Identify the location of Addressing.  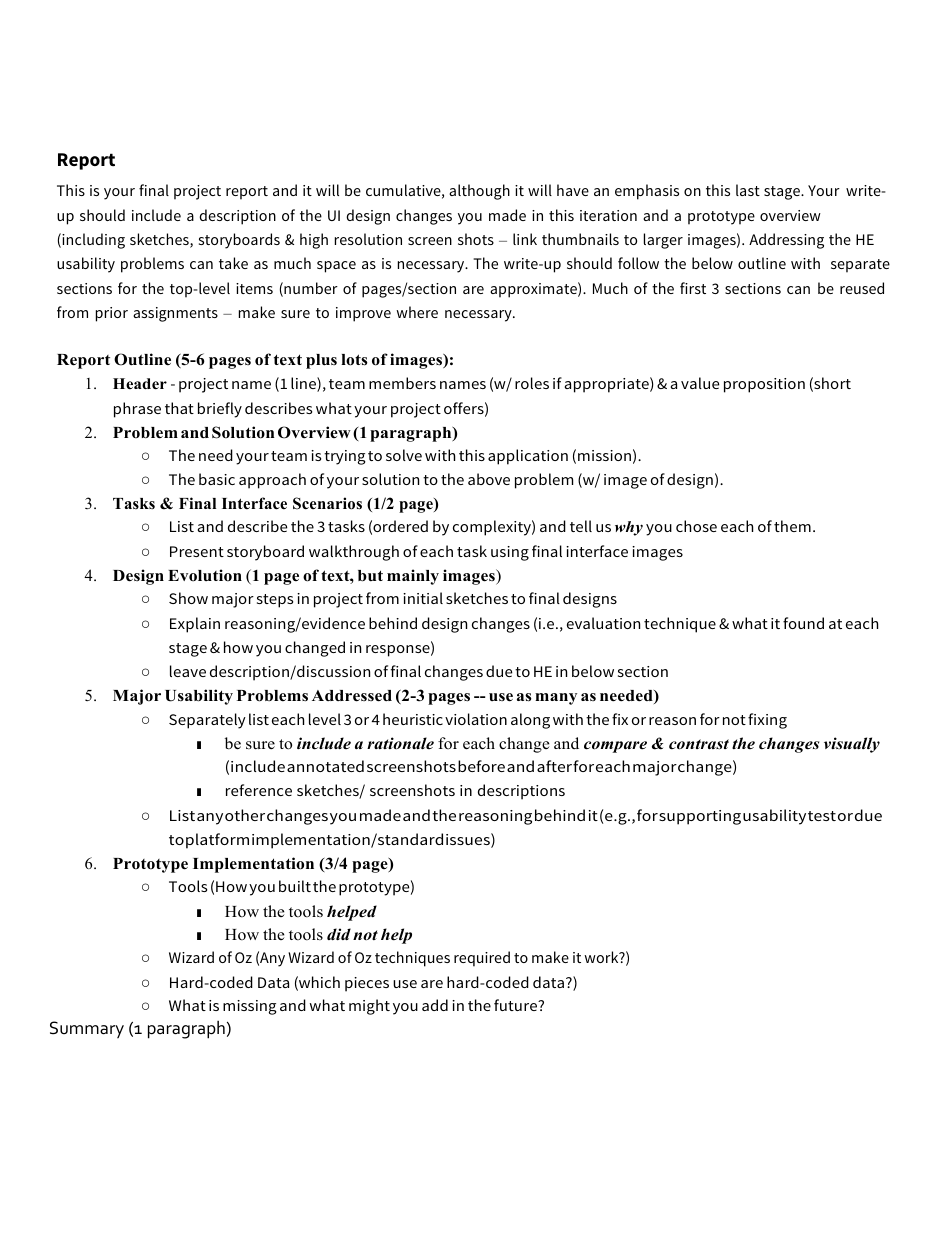
(786, 241).
